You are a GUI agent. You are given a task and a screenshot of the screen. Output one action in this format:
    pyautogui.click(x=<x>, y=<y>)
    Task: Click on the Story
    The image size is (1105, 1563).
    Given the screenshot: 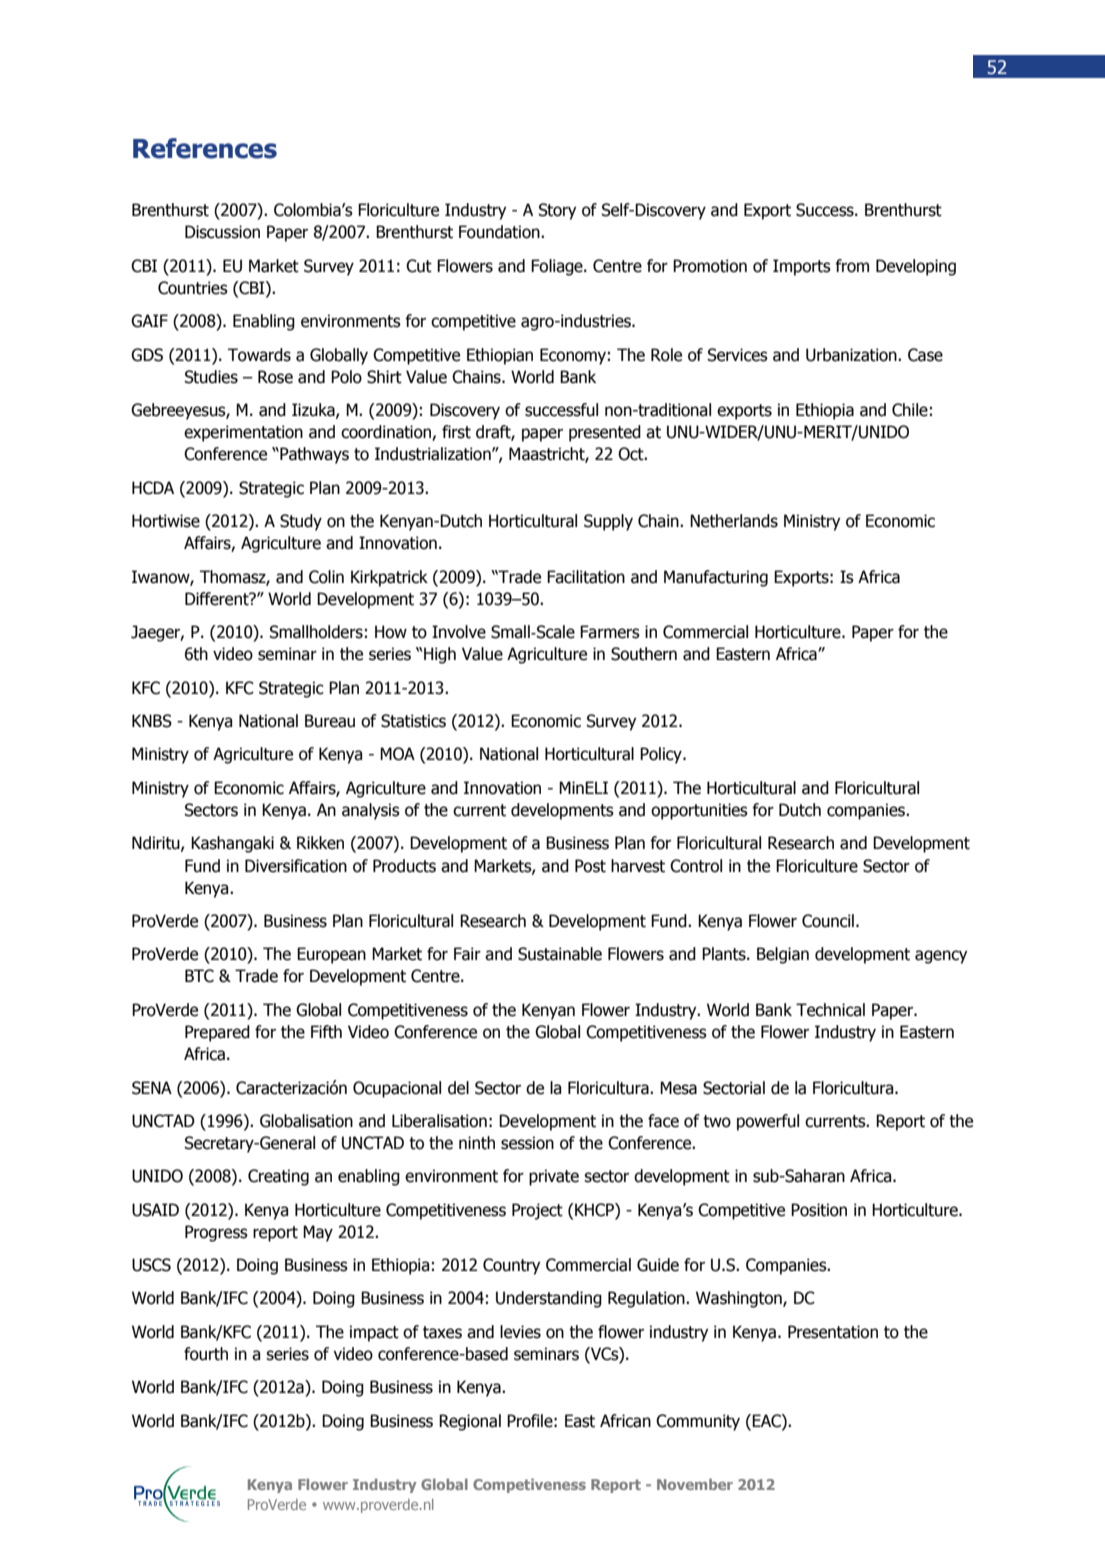 What is the action you would take?
    pyautogui.click(x=557, y=211)
